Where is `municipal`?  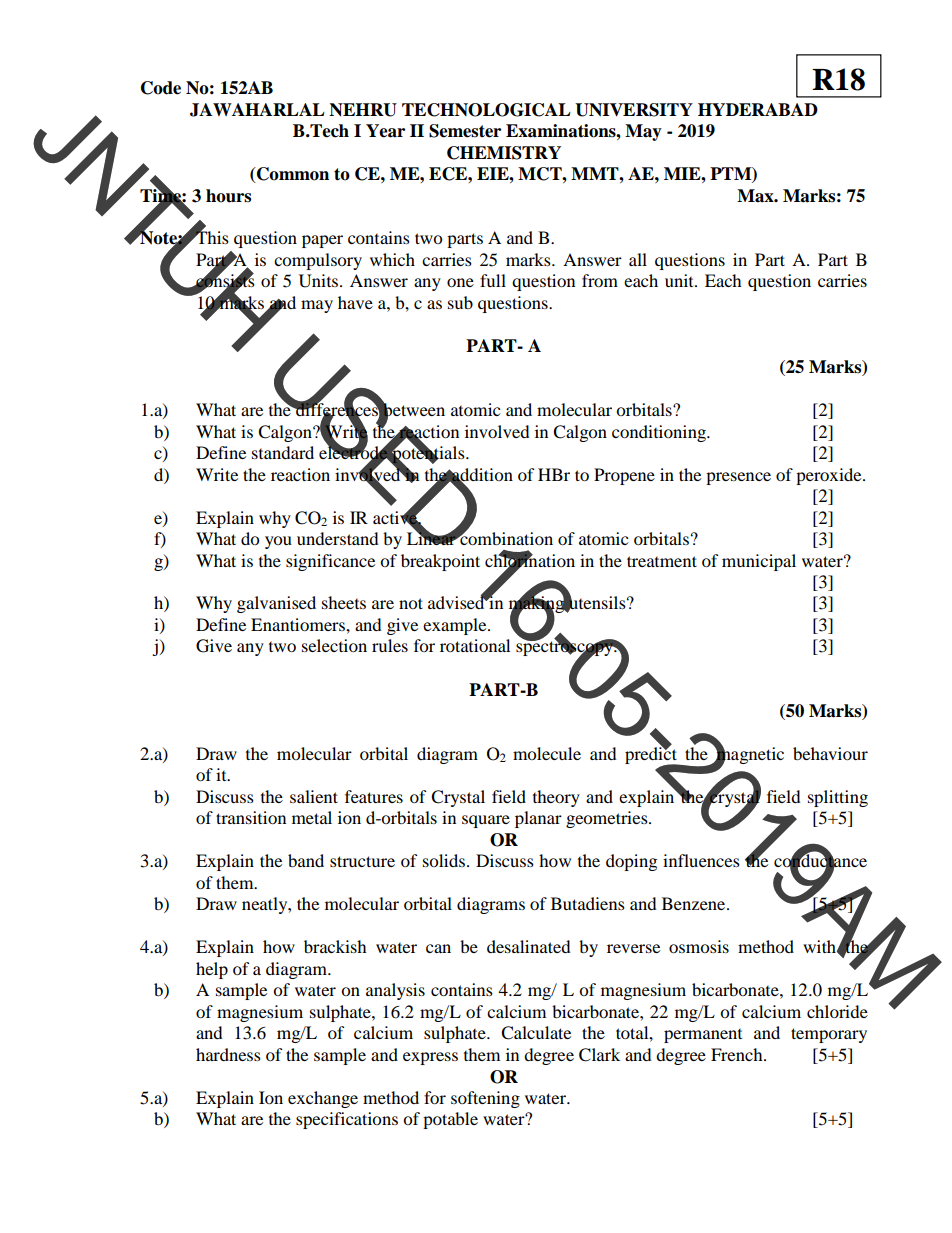
municipal is located at coordinates (759, 562).
